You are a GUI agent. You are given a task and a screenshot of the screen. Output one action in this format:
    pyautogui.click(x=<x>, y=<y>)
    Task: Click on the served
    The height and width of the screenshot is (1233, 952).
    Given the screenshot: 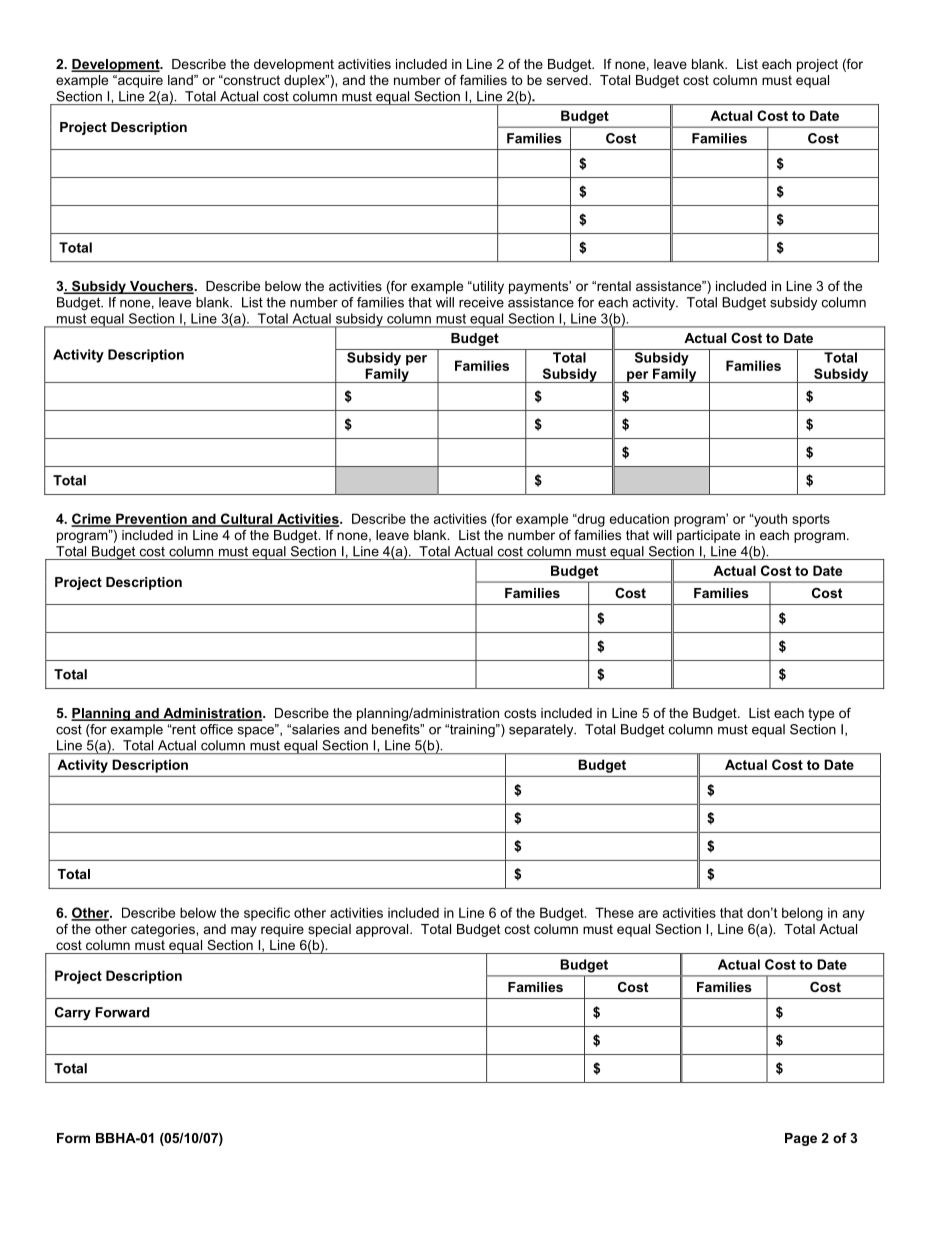 What is the action you would take?
    pyautogui.click(x=568, y=80)
